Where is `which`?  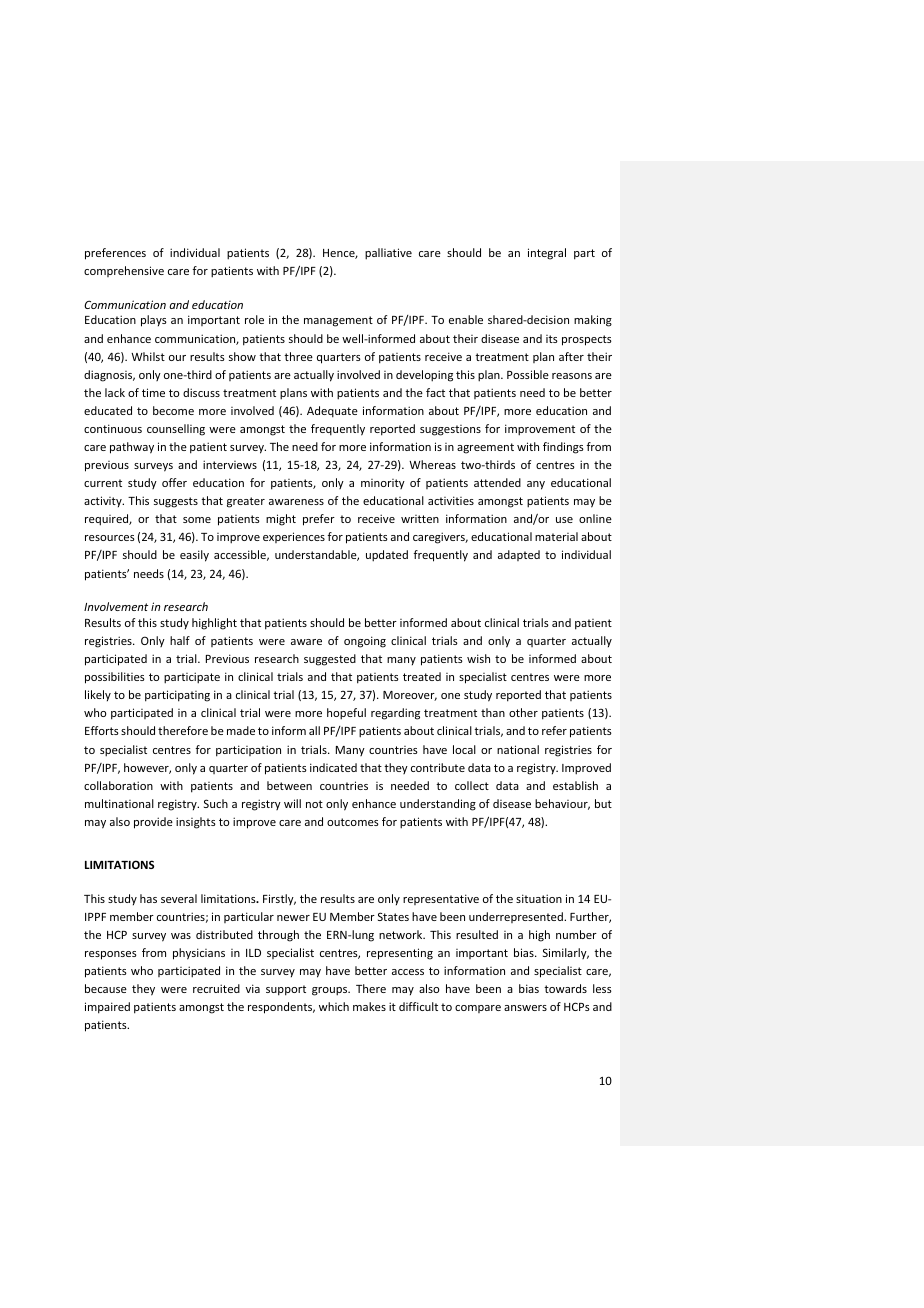 which is located at coordinates (334, 1006).
